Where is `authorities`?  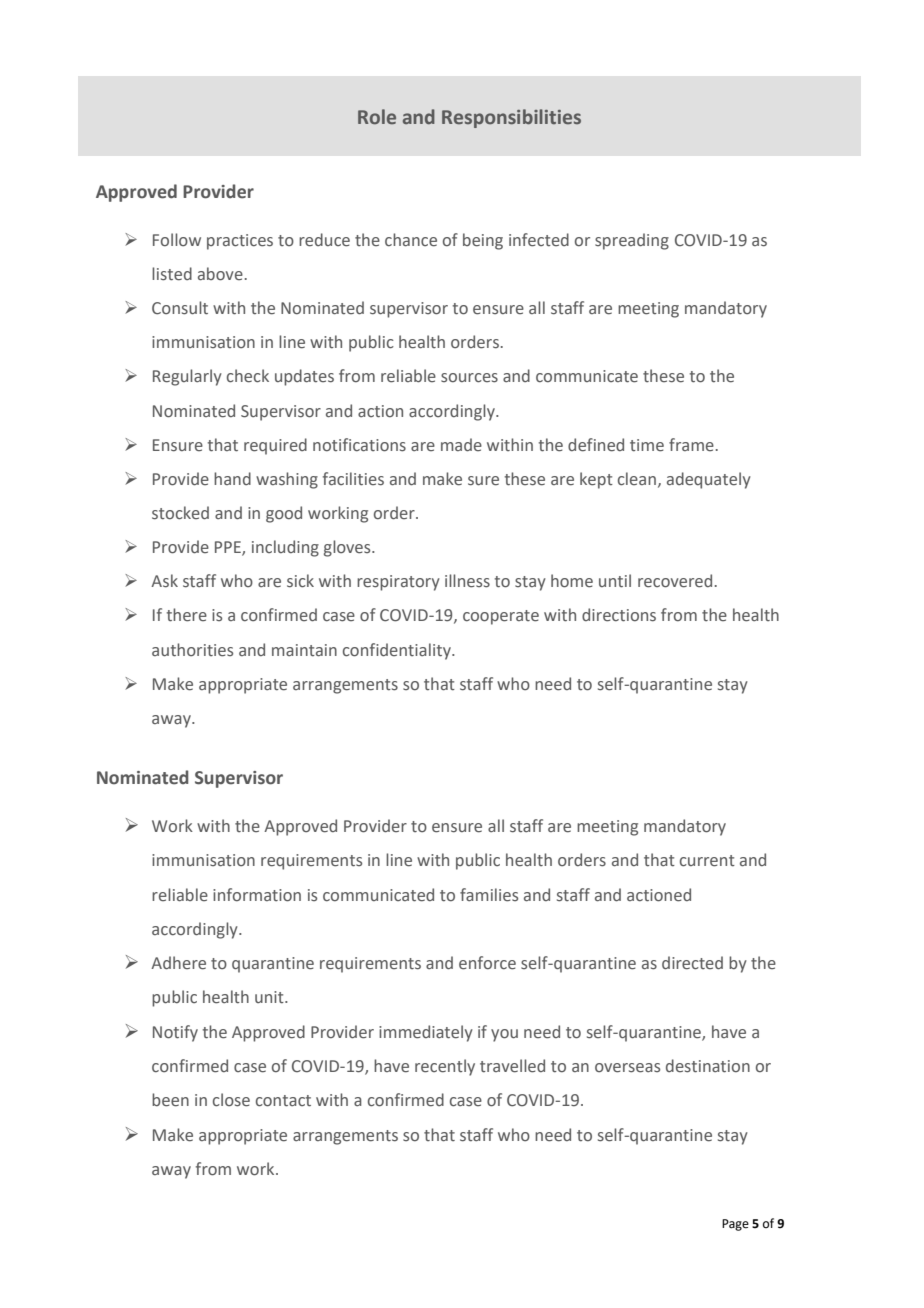
authorities is located at coordinates (192, 650).
